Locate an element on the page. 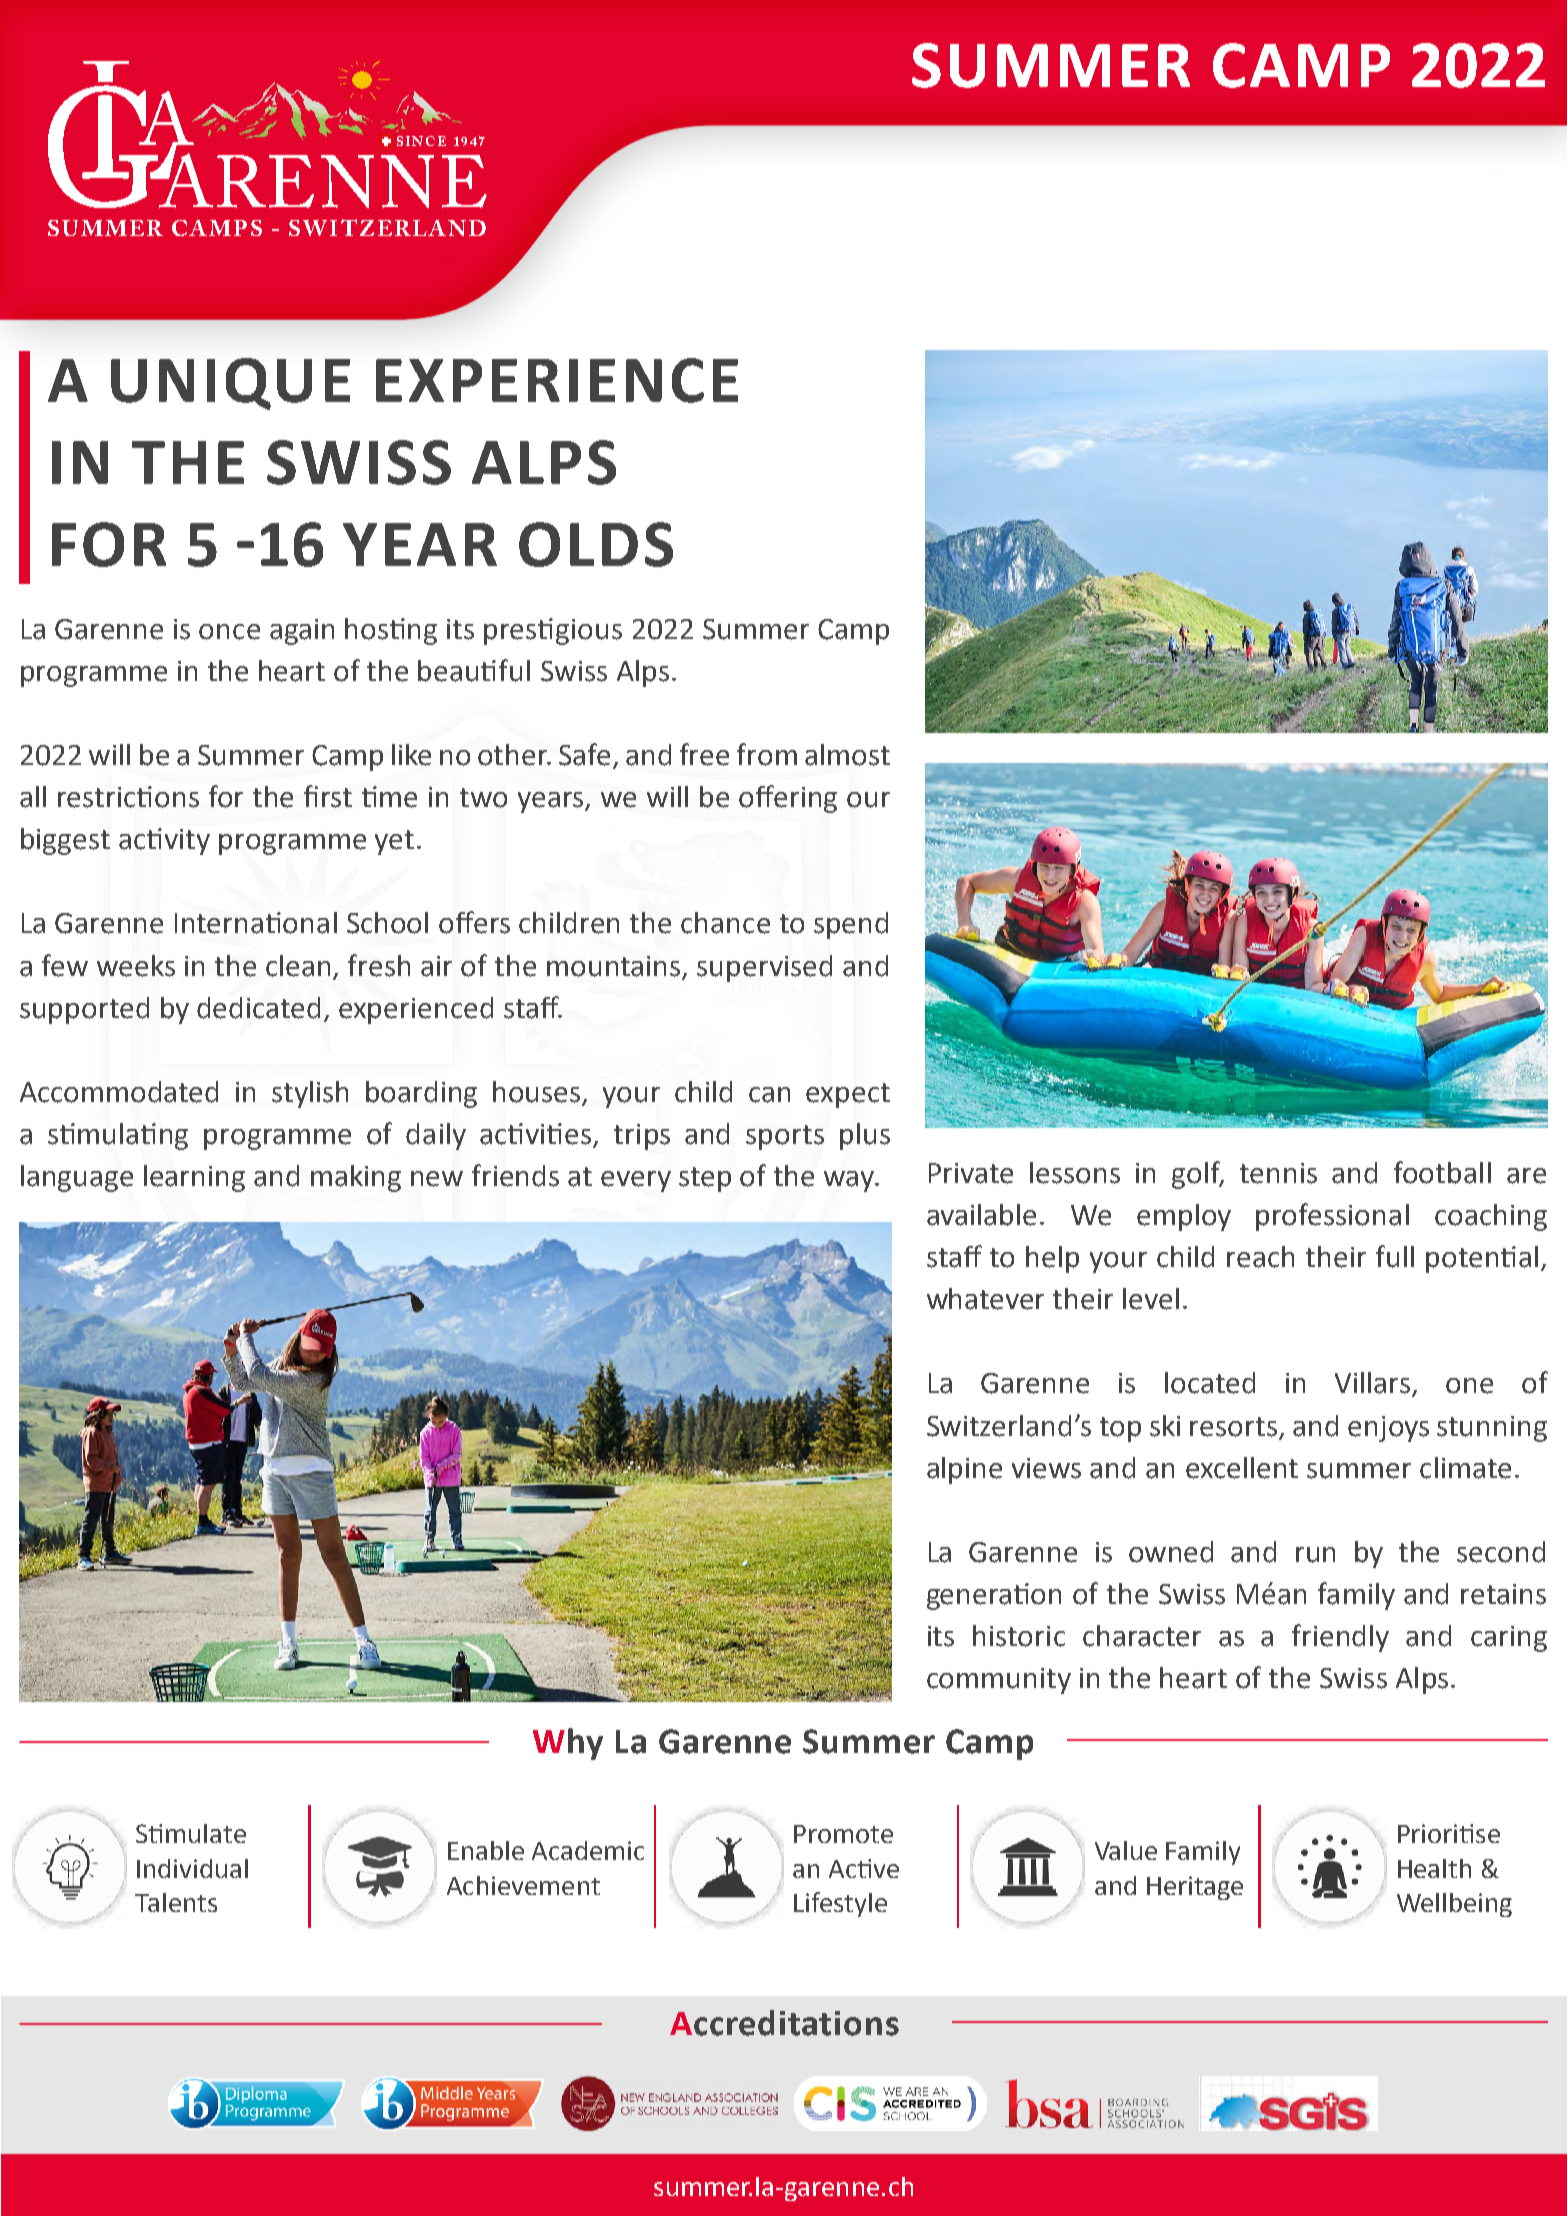 The image size is (1567, 2216). stylish is located at coordinates (310, 1094).
